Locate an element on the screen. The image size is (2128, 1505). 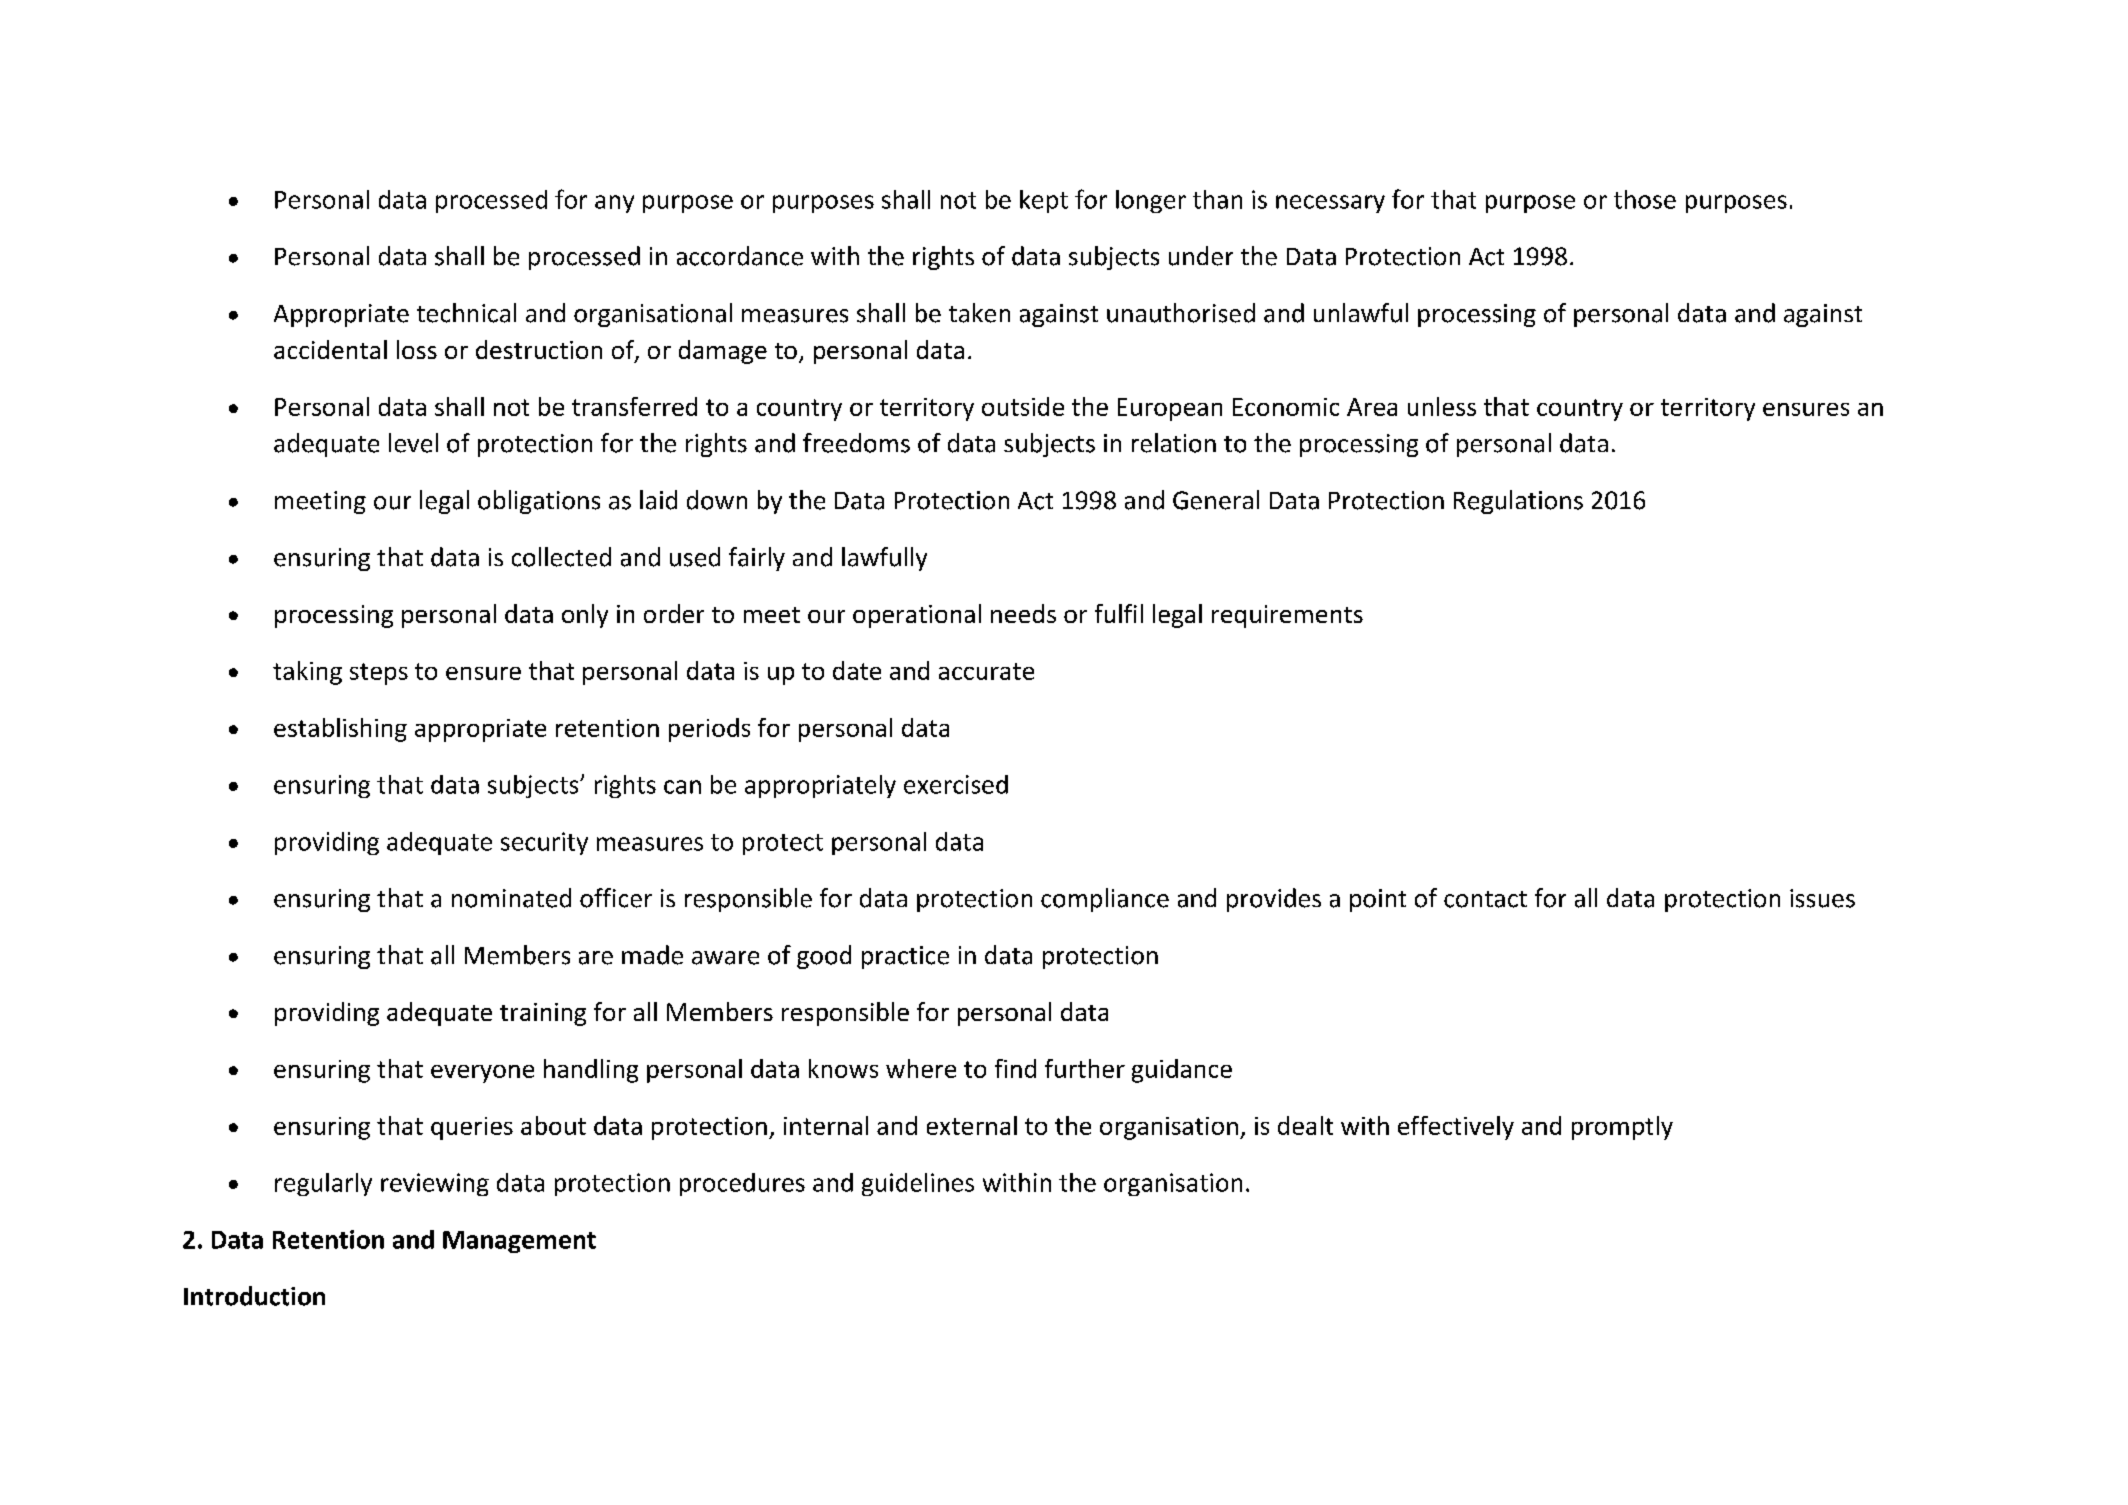
Management is located at coordinates (519, 1242).
